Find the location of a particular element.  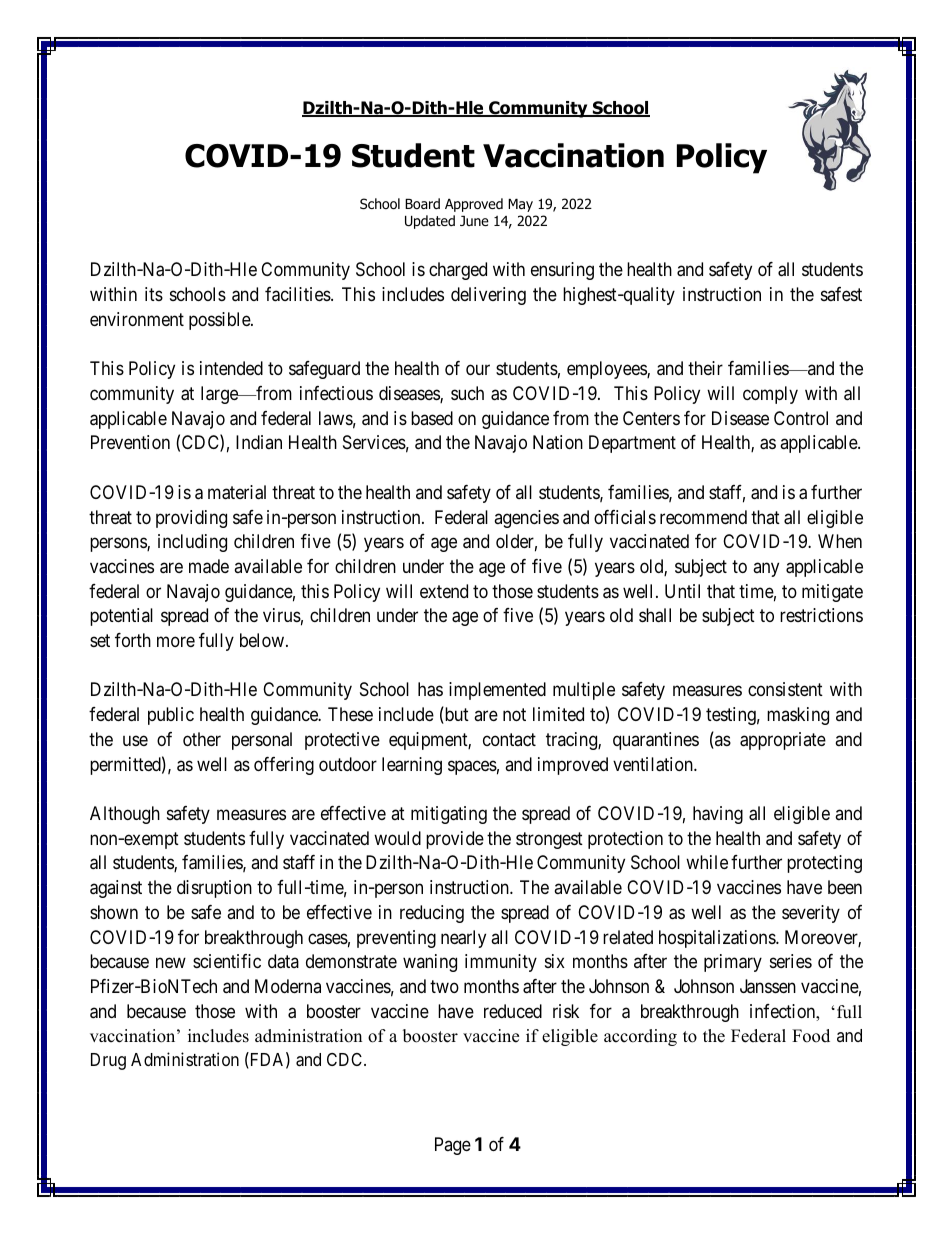

Food is located at coordinates (811, 1036).
